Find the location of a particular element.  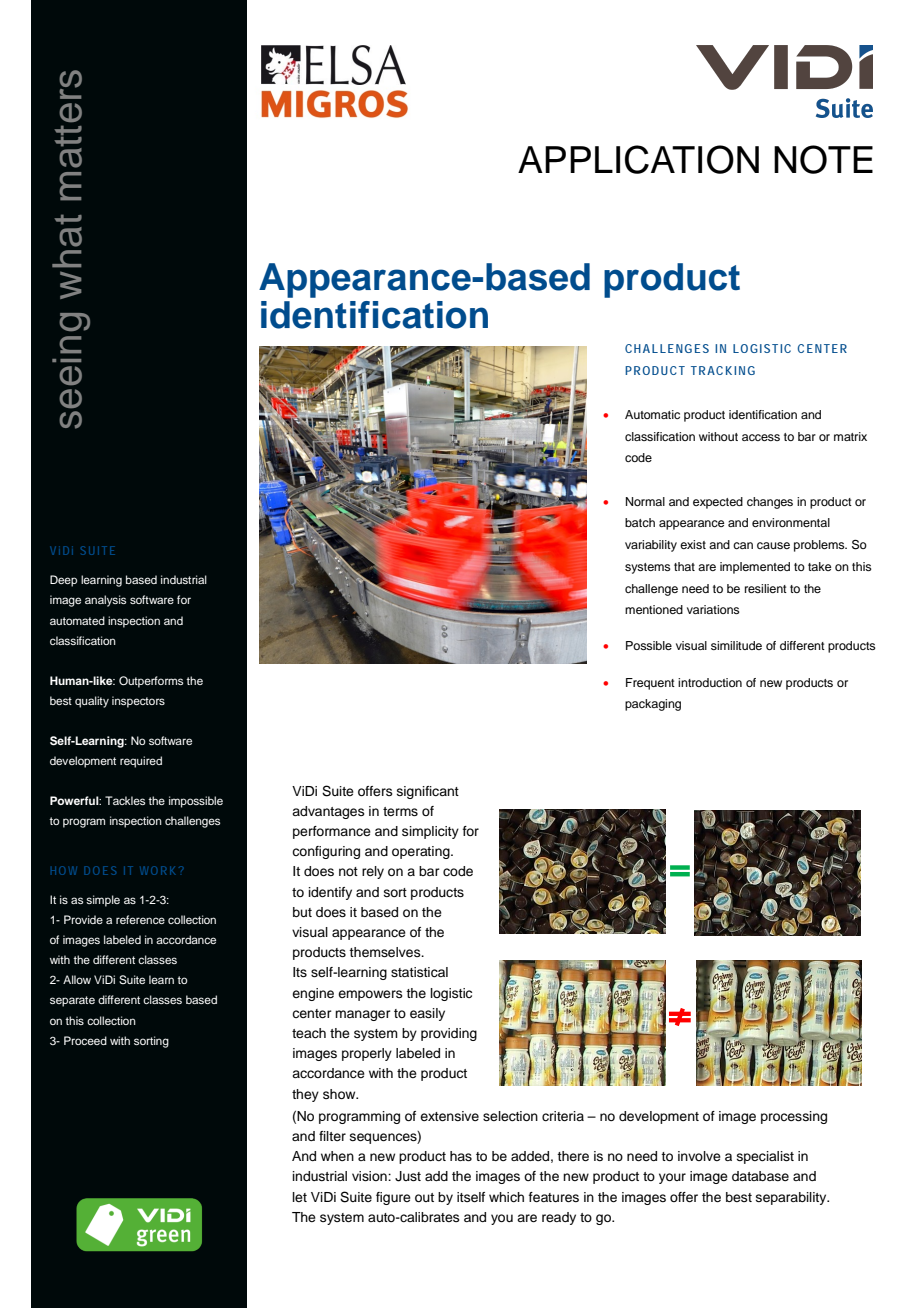

access is located at coordinates (761, 437).
